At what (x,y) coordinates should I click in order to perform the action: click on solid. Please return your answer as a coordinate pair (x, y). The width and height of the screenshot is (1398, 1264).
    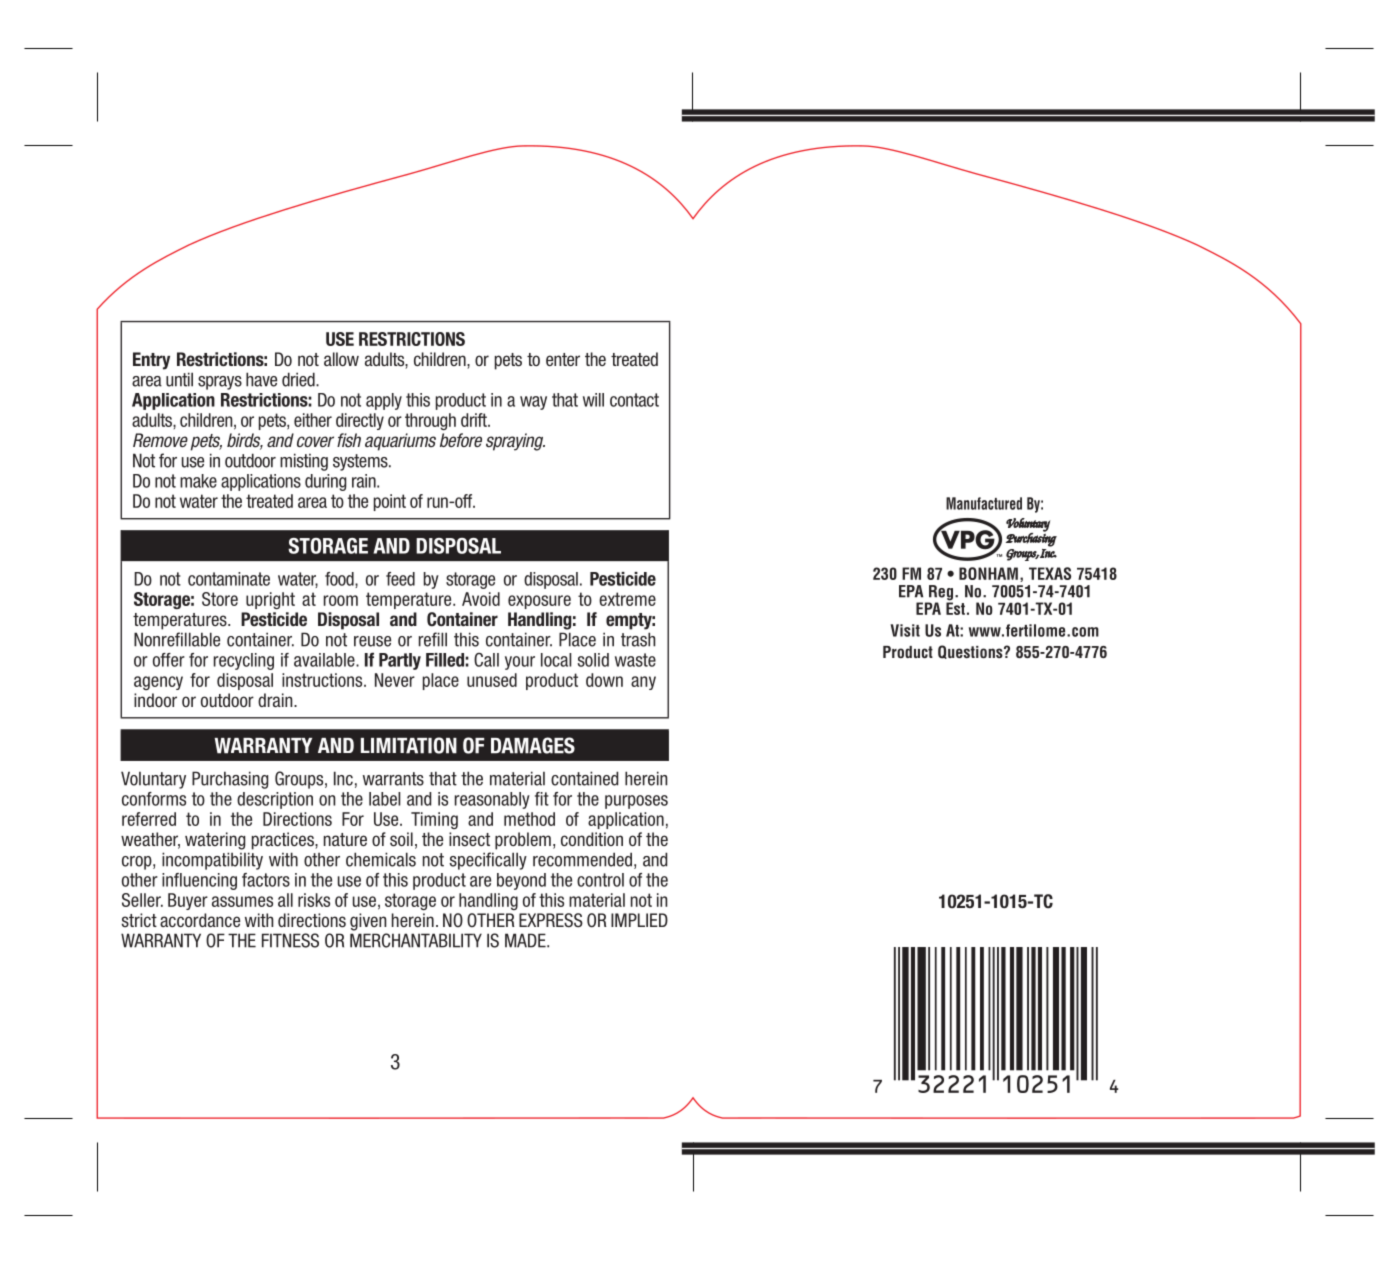
    Looking at the image, I should click on (593, 660).
